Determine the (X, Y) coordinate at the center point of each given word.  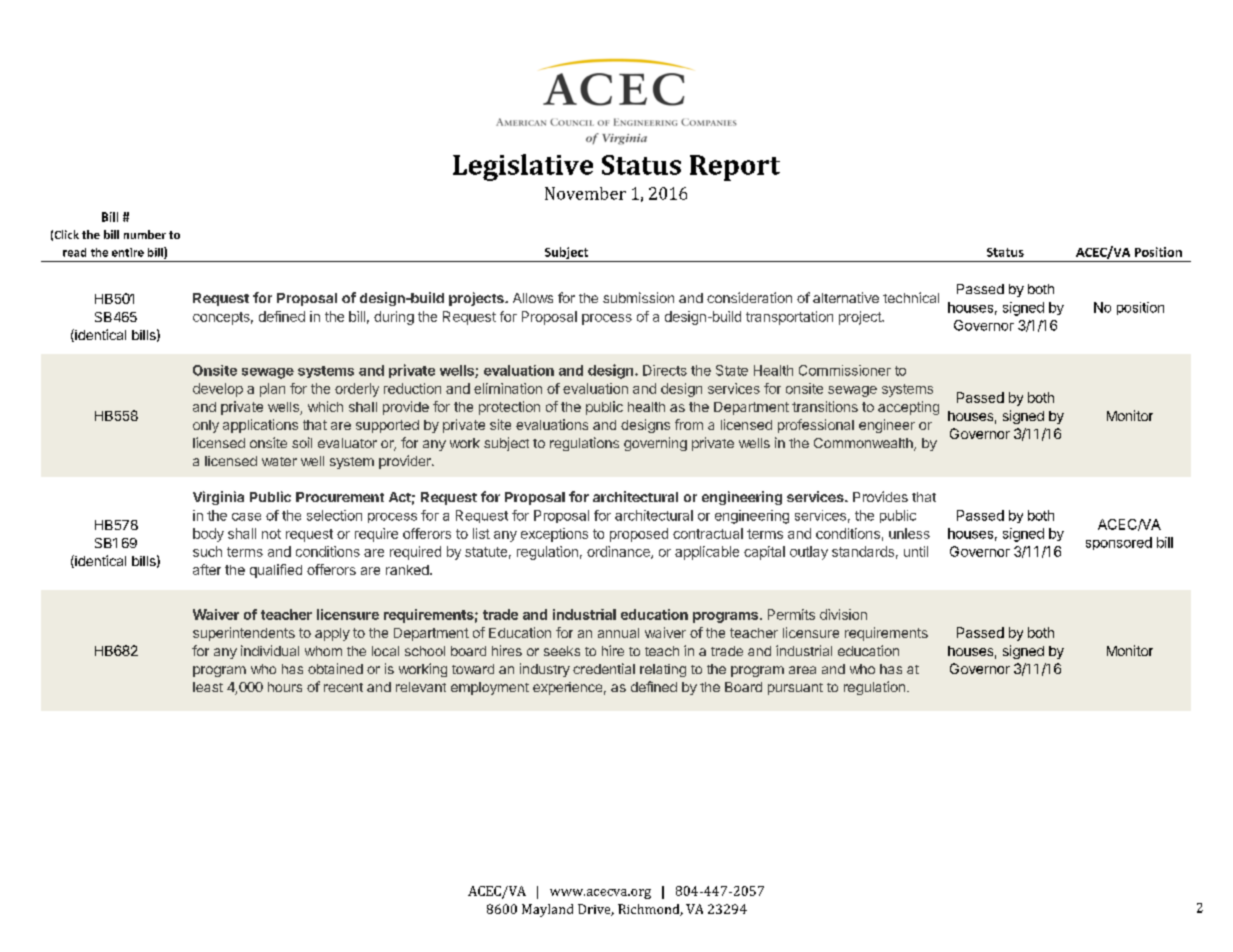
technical (911, 297)
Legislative (523, 167)
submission (638, 297)
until (916, 551)
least (208, 687)
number (145, 234)
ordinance (619, 552)
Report (735, 168)
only (206, 426)
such (207, 551)
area (802, 670)
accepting (908, 408)
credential (604, 668)
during (394, 318)
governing (655, 444)
